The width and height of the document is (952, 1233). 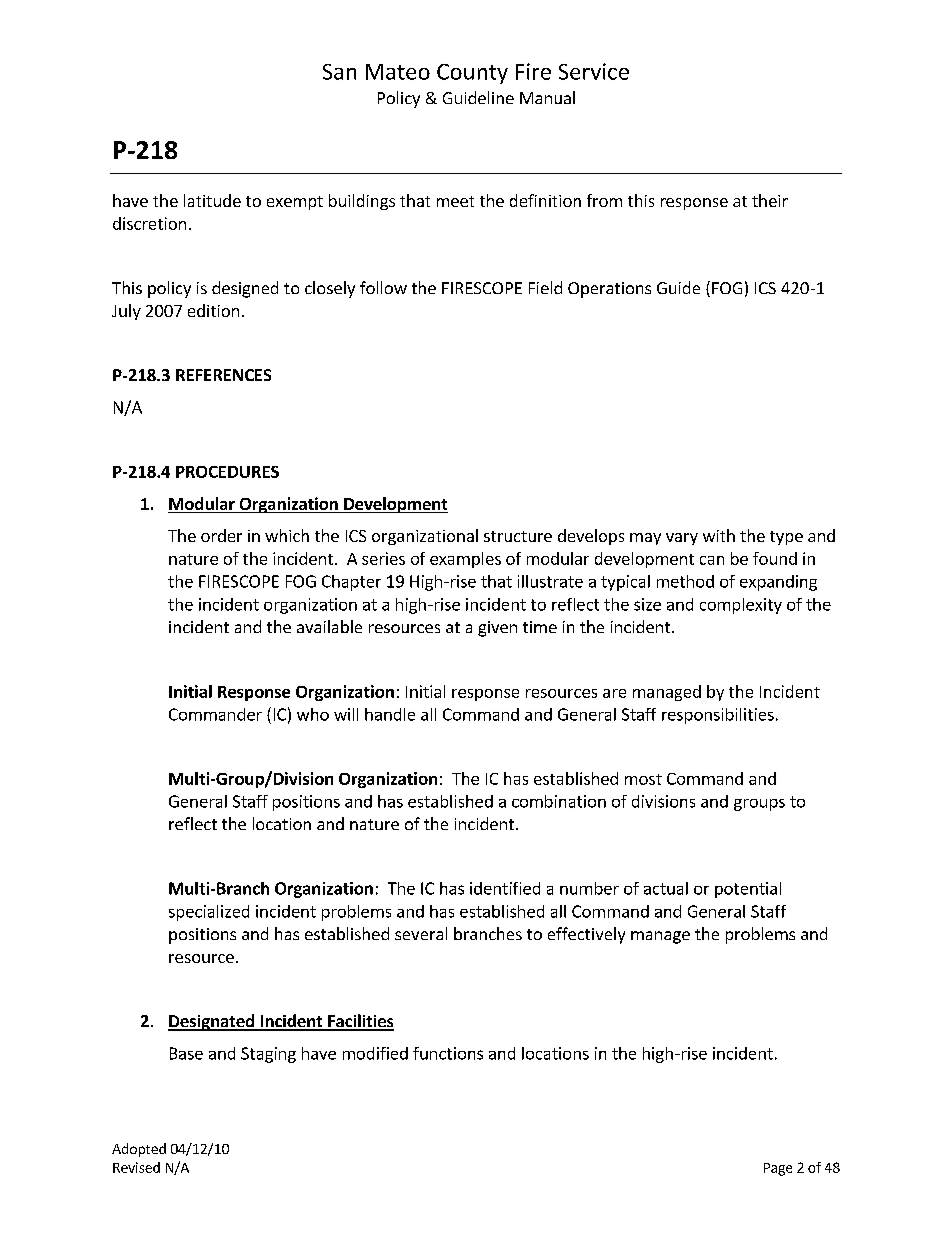 What do you see at coordinates (223, 375) in the document?
I see `REFERENCES` at bounding box center [223, 375].
